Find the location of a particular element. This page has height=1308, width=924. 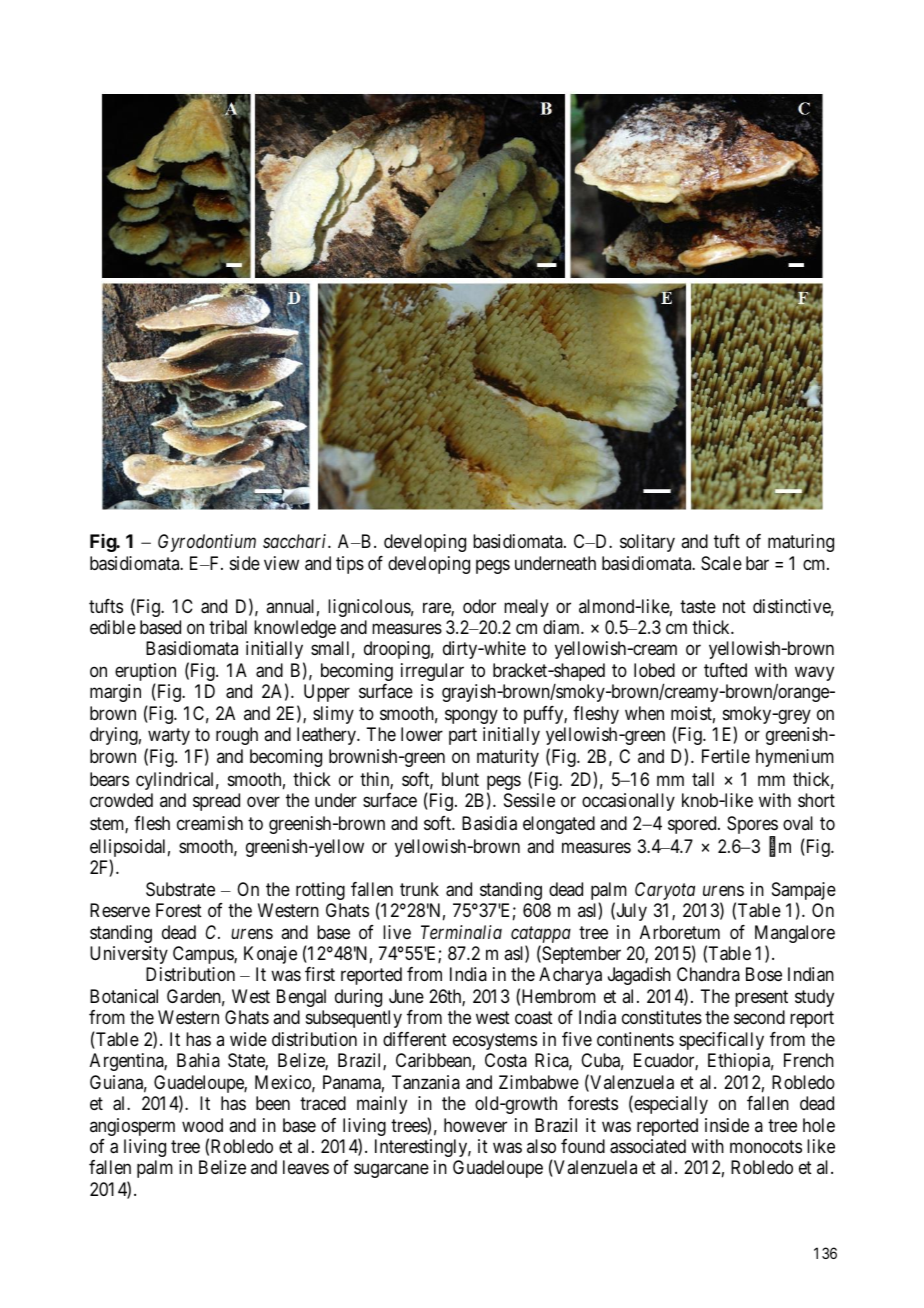

view is located at coordinates (281, 563).
